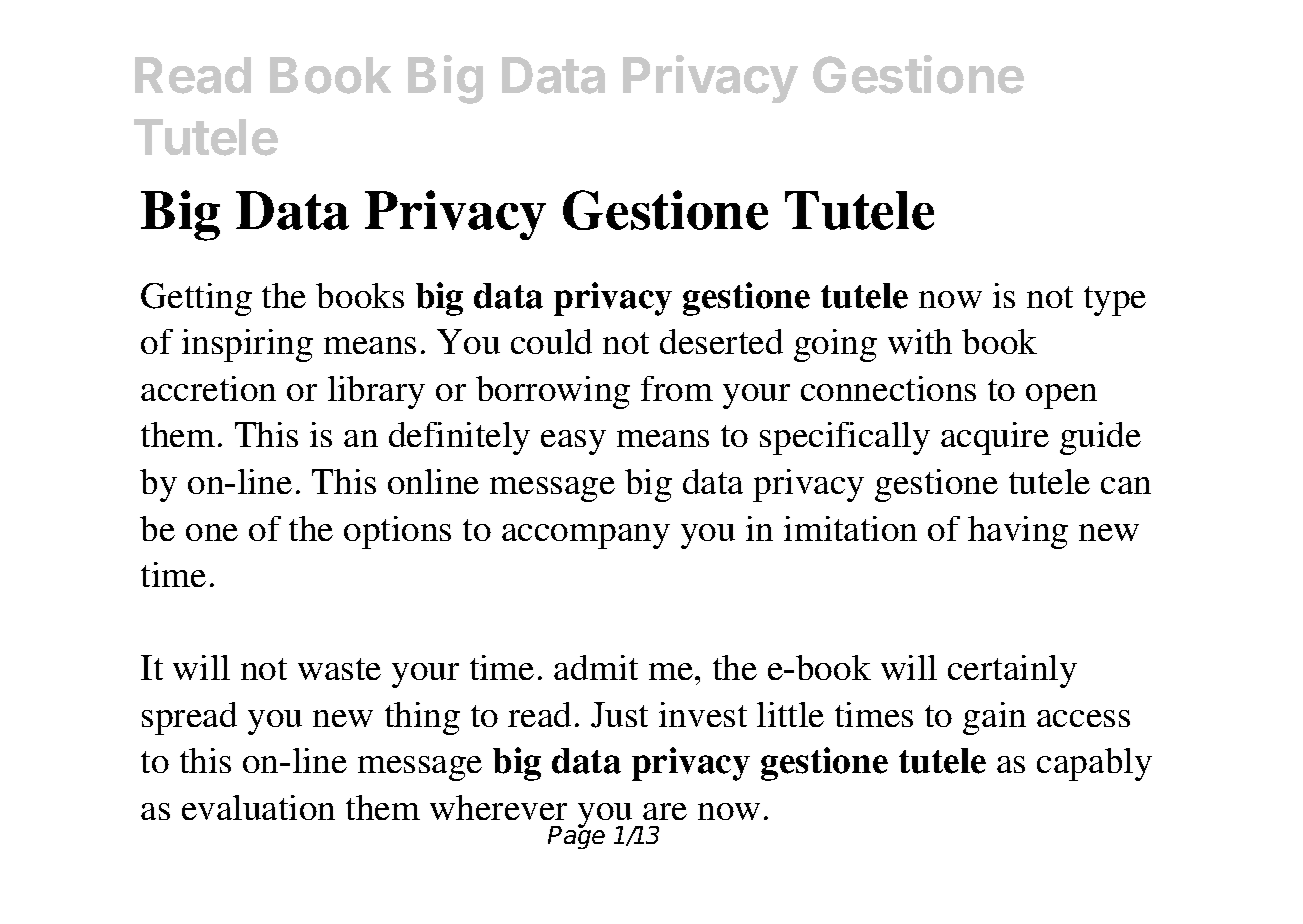 The width and height of the image is (1303, 924). What do you see at coordinates (1115, 301) in the image?
I see `type` at bounding box center [1115, 301].
